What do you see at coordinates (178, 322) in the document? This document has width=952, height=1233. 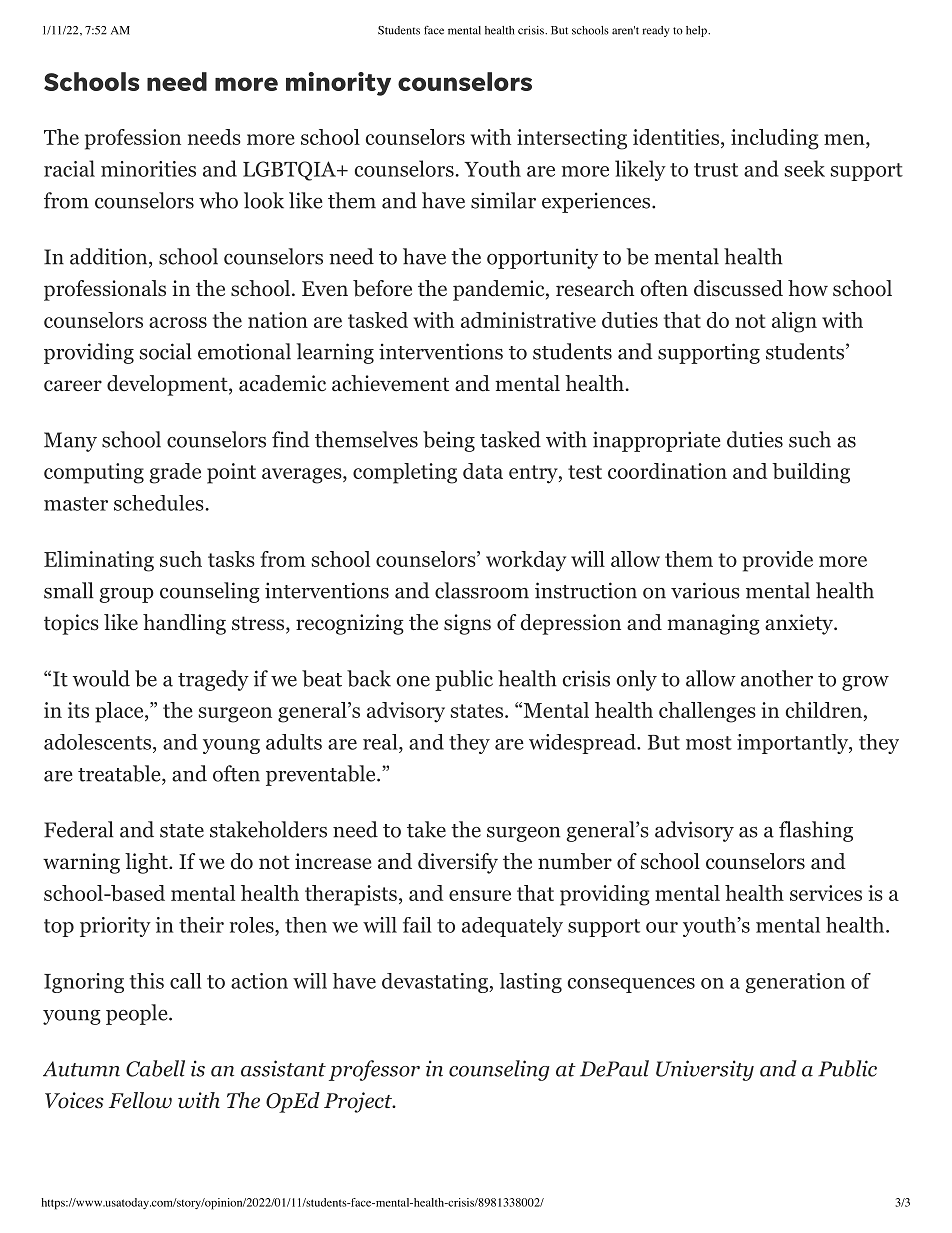 I see `across` at bounding box center [178, 322].
